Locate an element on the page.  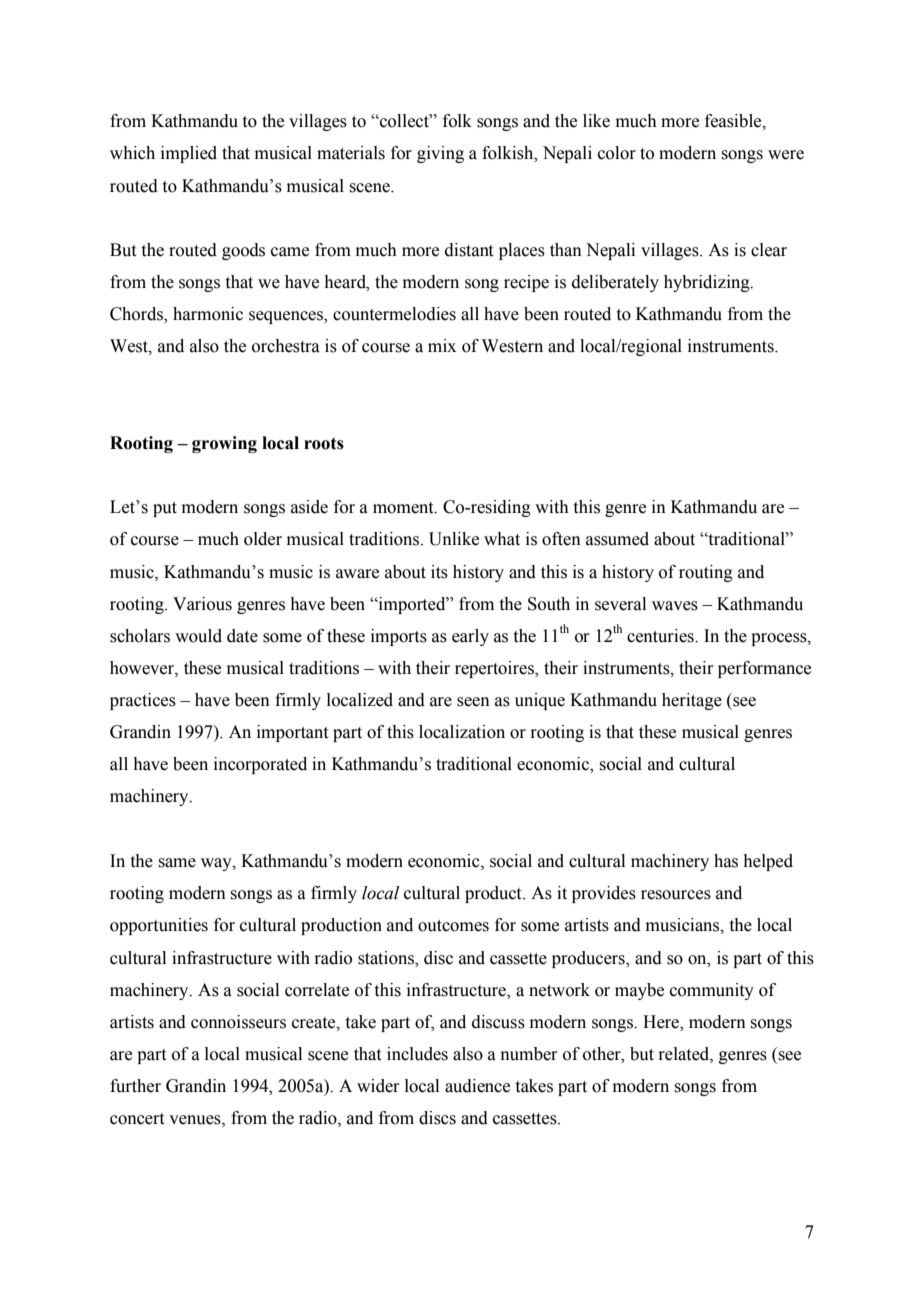
were is located at coordinates (786, 155).
